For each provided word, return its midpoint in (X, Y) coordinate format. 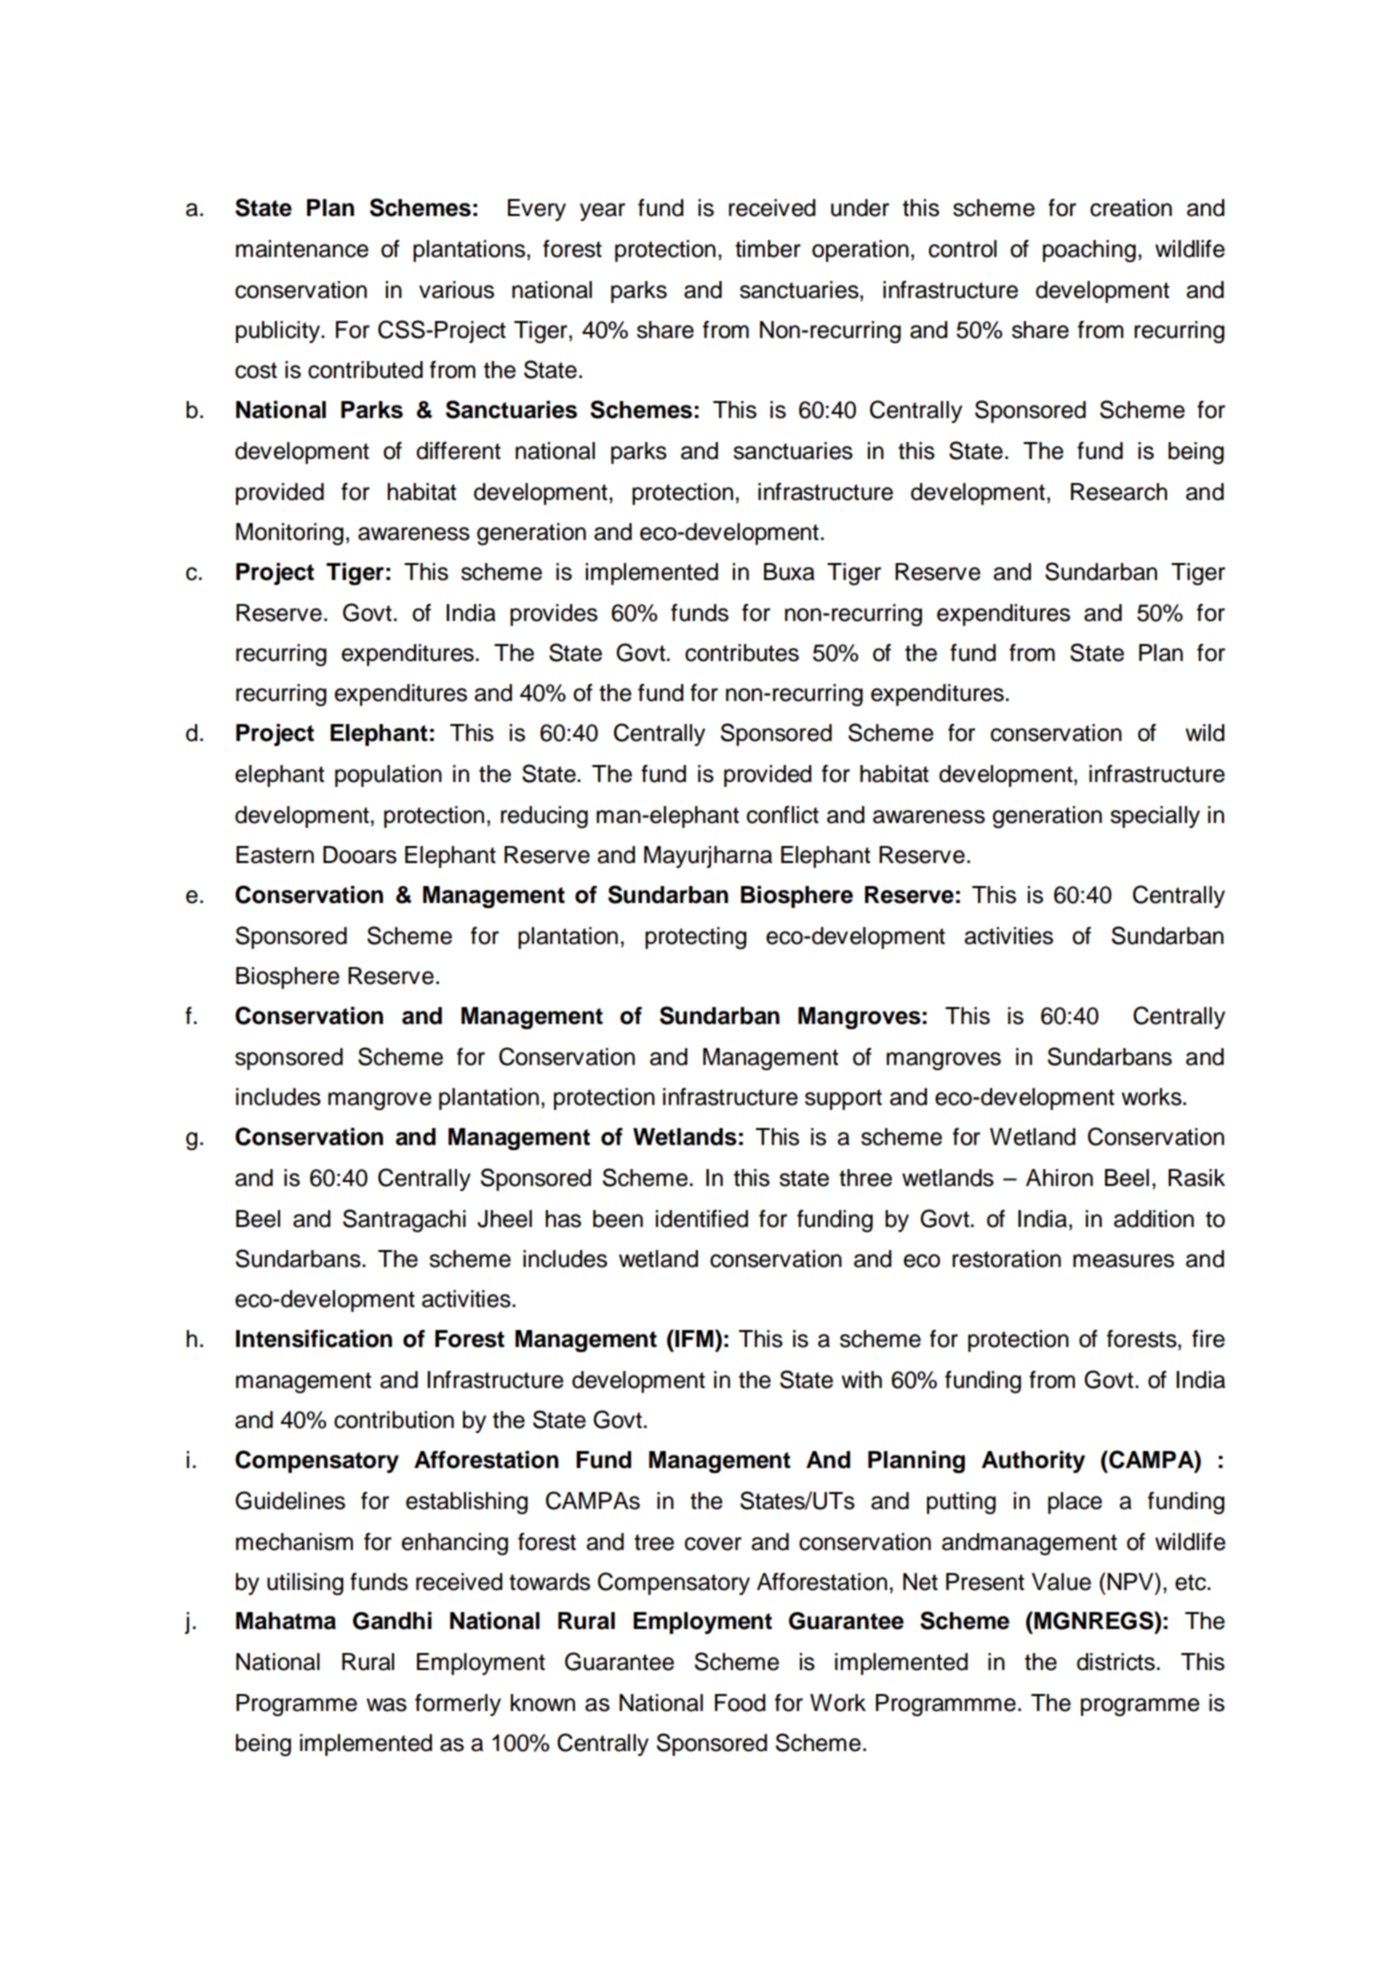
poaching (1089, 251)
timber (768, 249)
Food (740, 1703)
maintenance (302, 249)
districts (1116, 1662)
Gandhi (392, 1621)
